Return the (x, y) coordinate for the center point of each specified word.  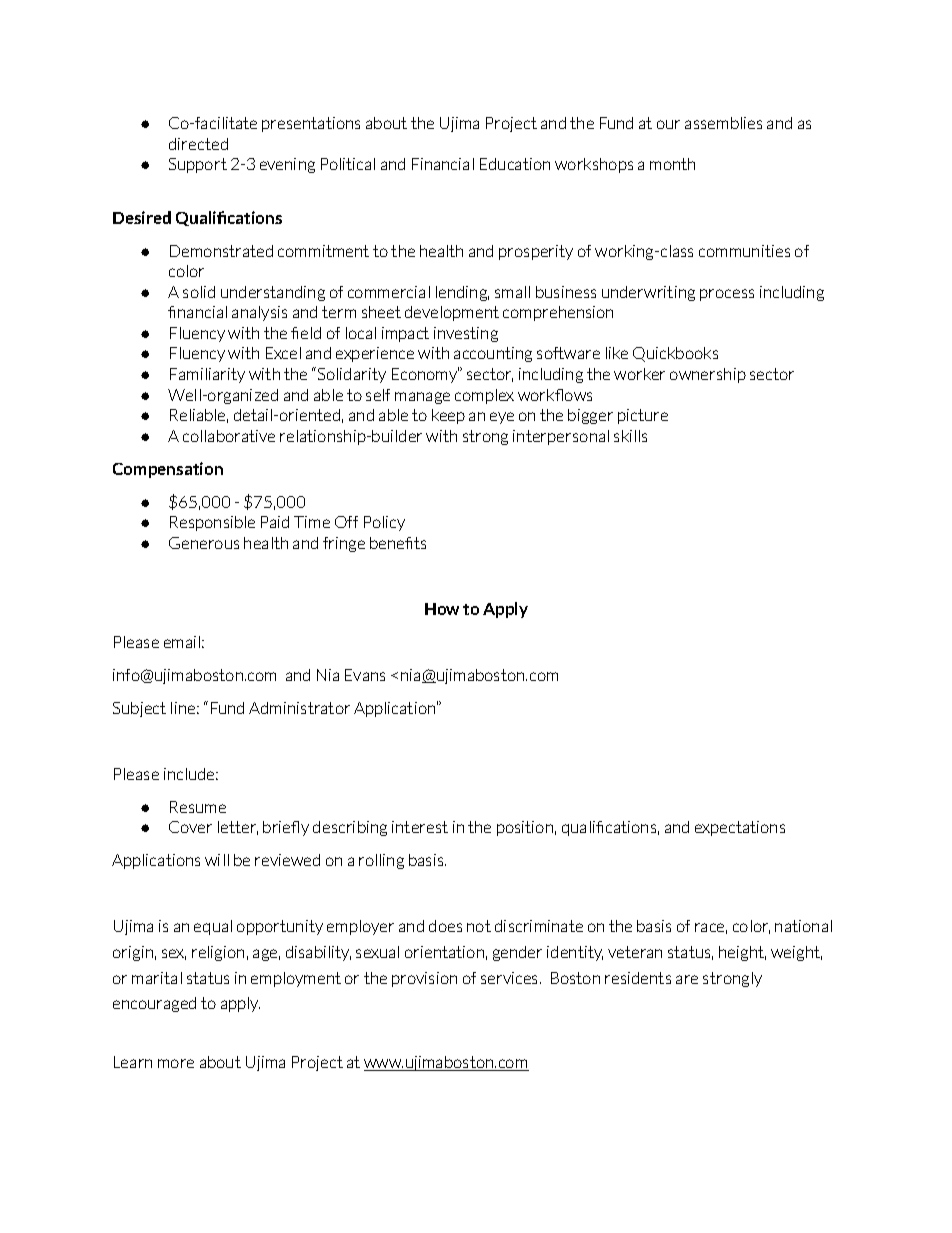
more (176, 1063)
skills (630, 436)
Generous (204, 543)
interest (420, 827)
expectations (740, 828)
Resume (198, 807)
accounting (493, 354)
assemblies (723, 123)
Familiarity (207, 375)
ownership (708, 375)
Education (515, 164)
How (442, 609)
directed (198, 144)
